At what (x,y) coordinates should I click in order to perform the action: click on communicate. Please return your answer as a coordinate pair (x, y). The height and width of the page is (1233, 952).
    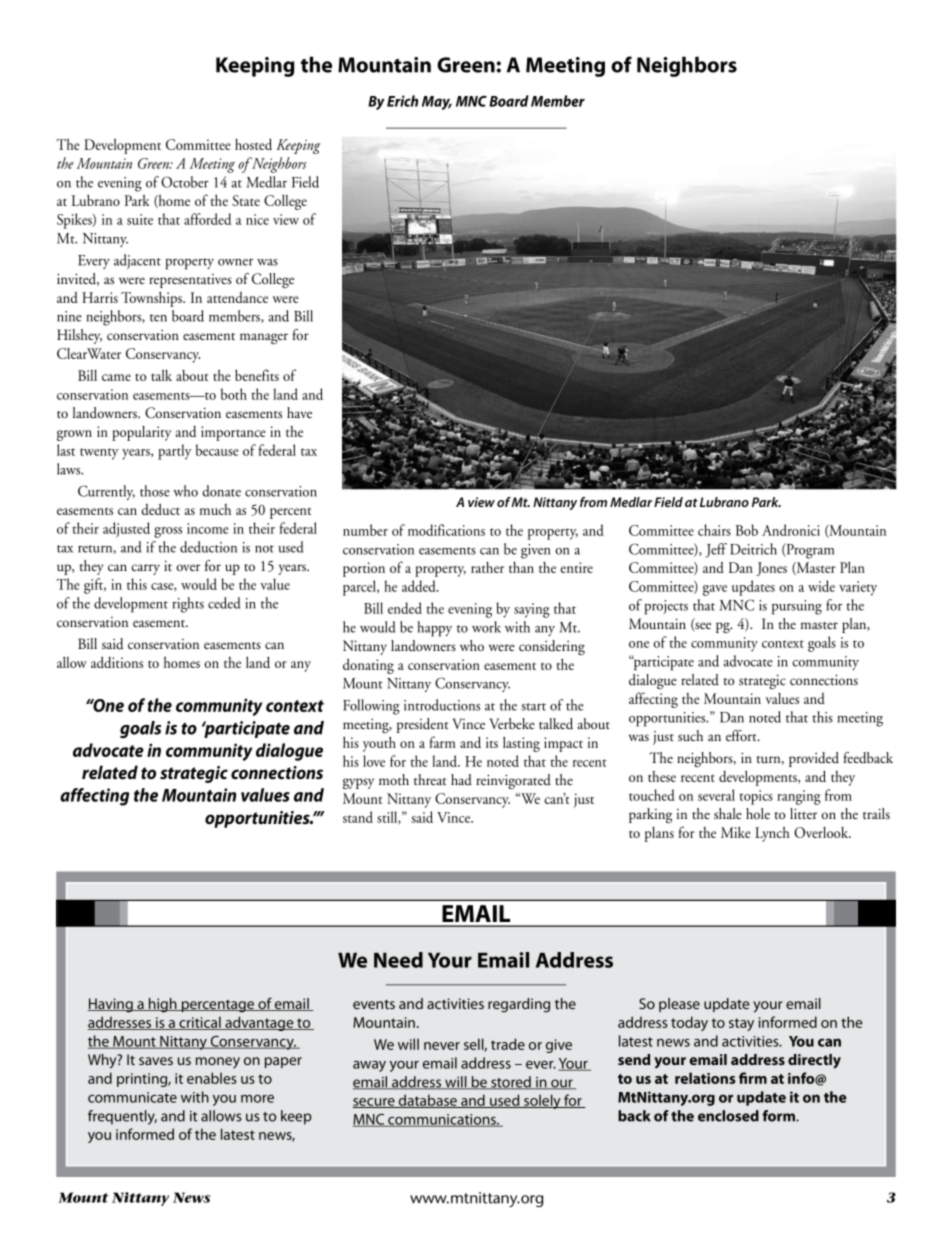
    Looking at the image, I should click on (132, 1097).
